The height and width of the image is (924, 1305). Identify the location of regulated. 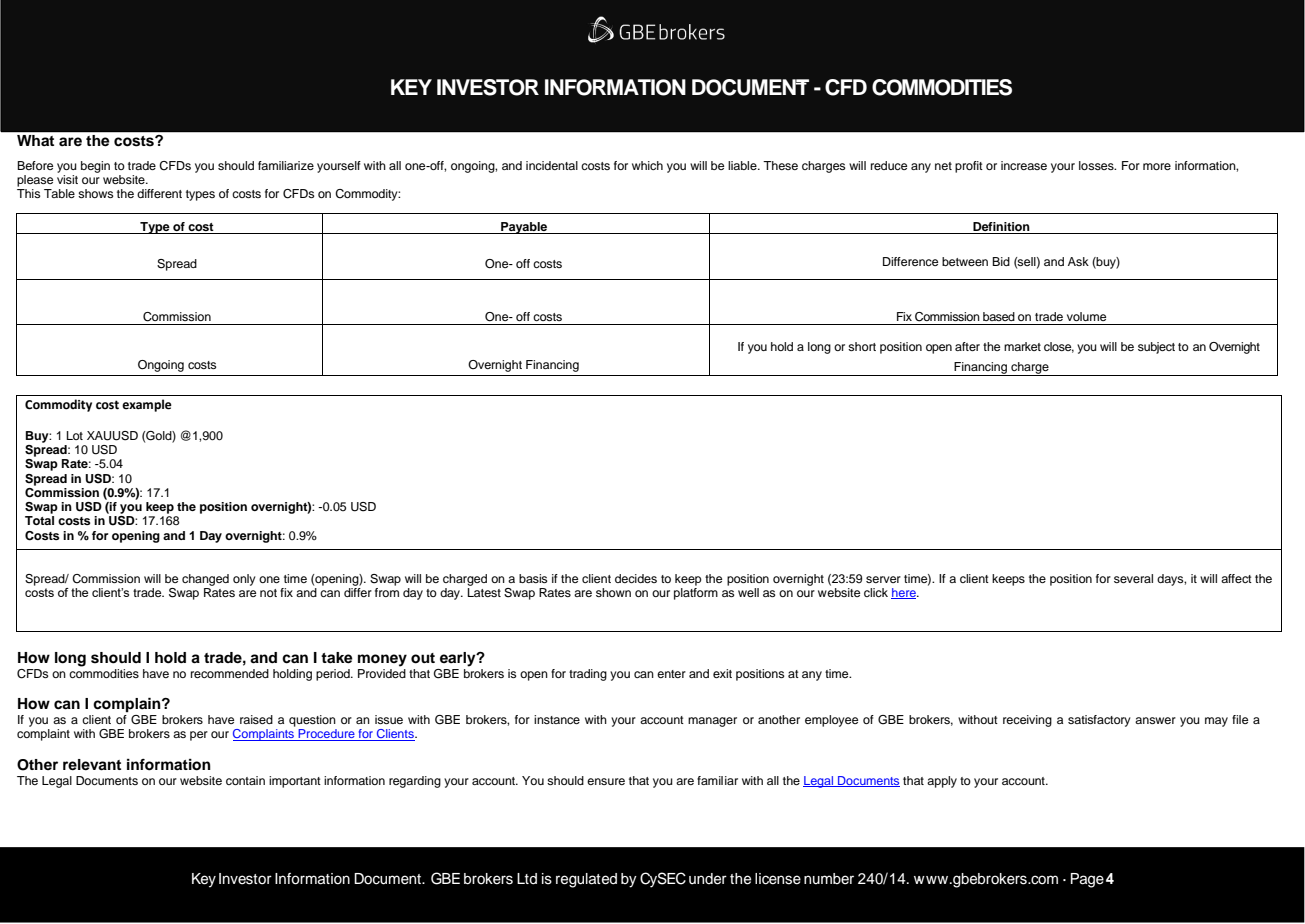
(586, 880).
